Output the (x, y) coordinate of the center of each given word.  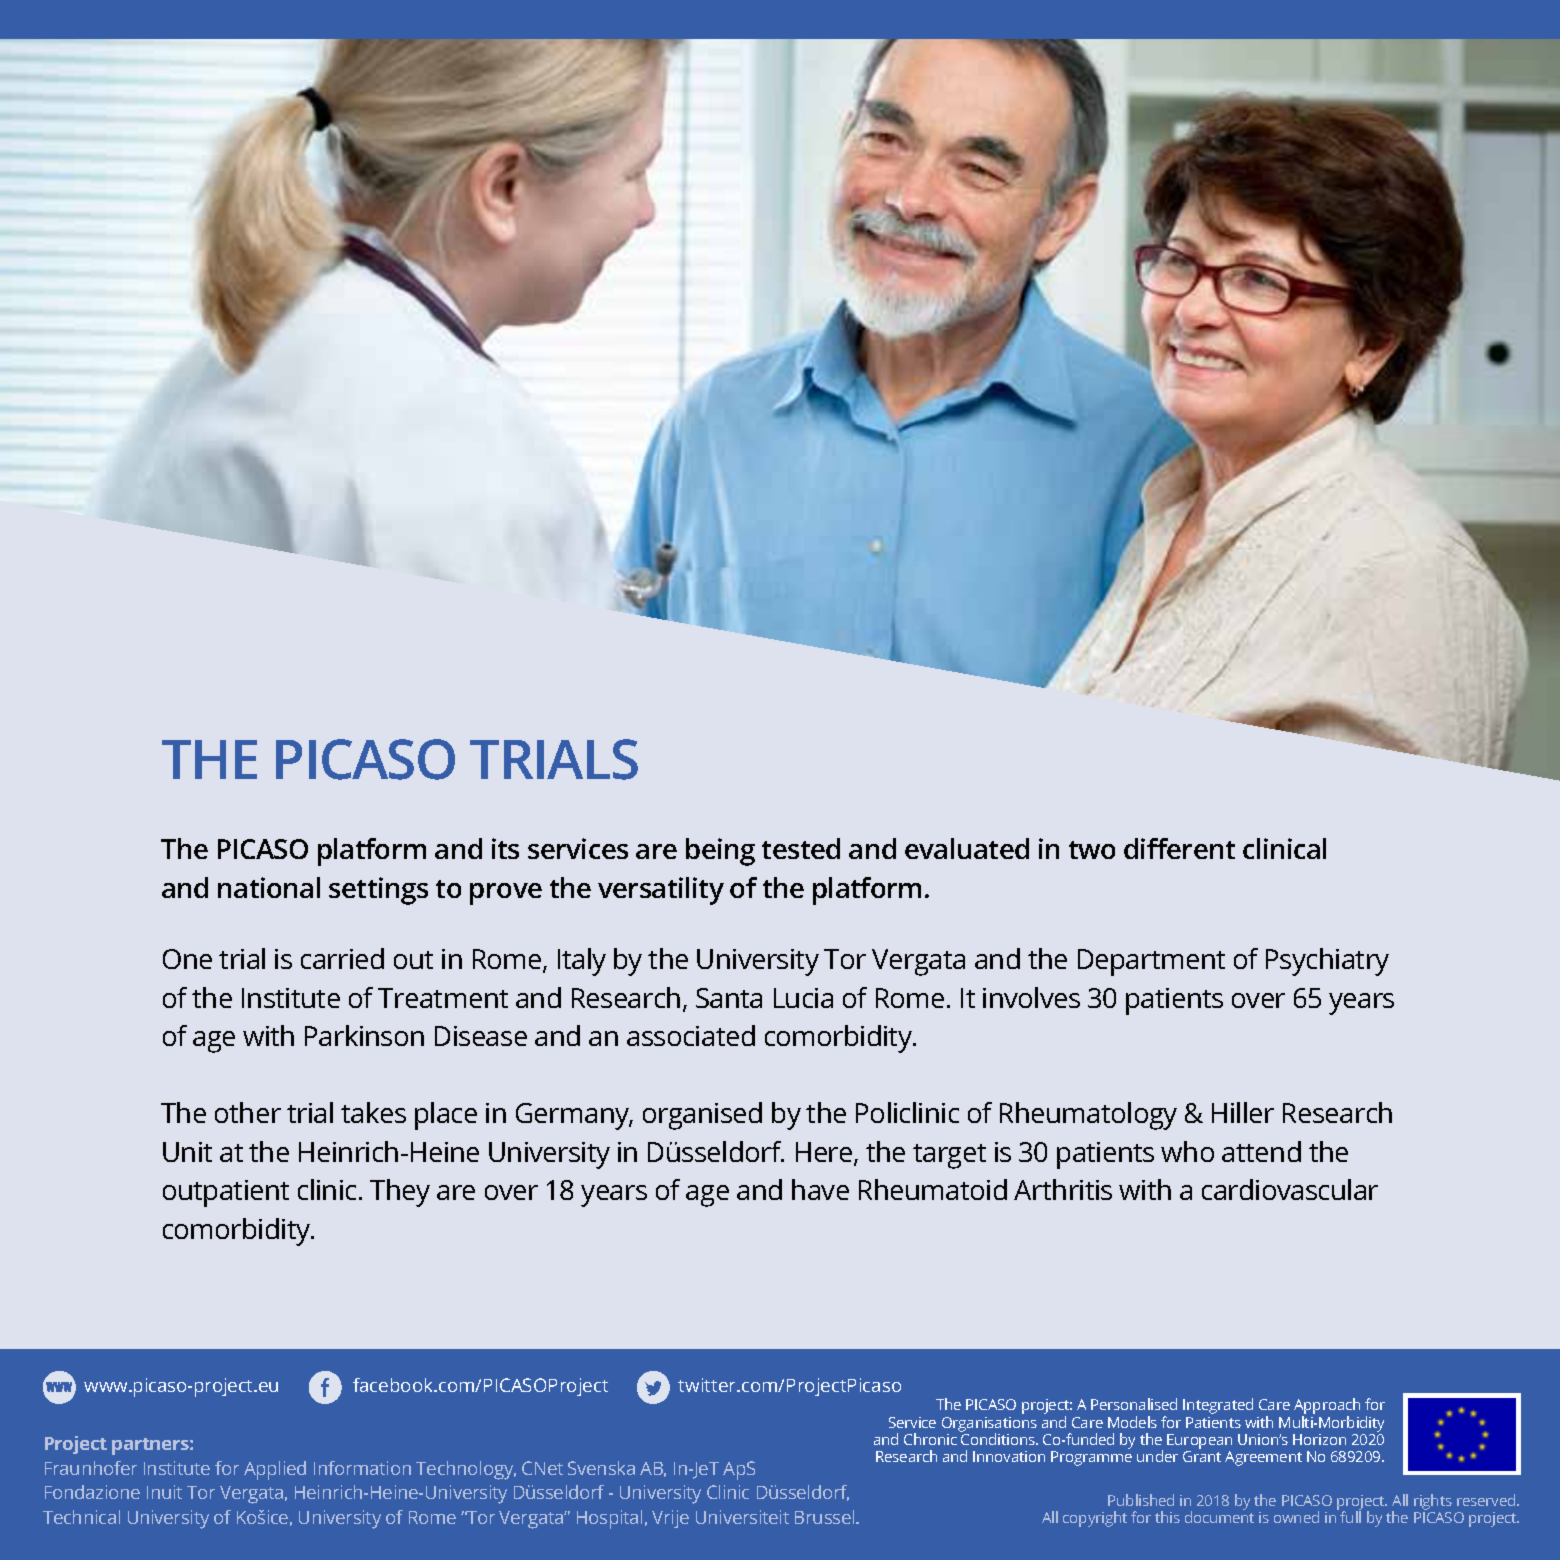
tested (801, 848)
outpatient (226, 1193)
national (269, 887)
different (1179, 848)
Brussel (826, 1517)
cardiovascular (1290, 1189)
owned (1296, 1517)
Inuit (164, 1492)
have (820, 1189)
